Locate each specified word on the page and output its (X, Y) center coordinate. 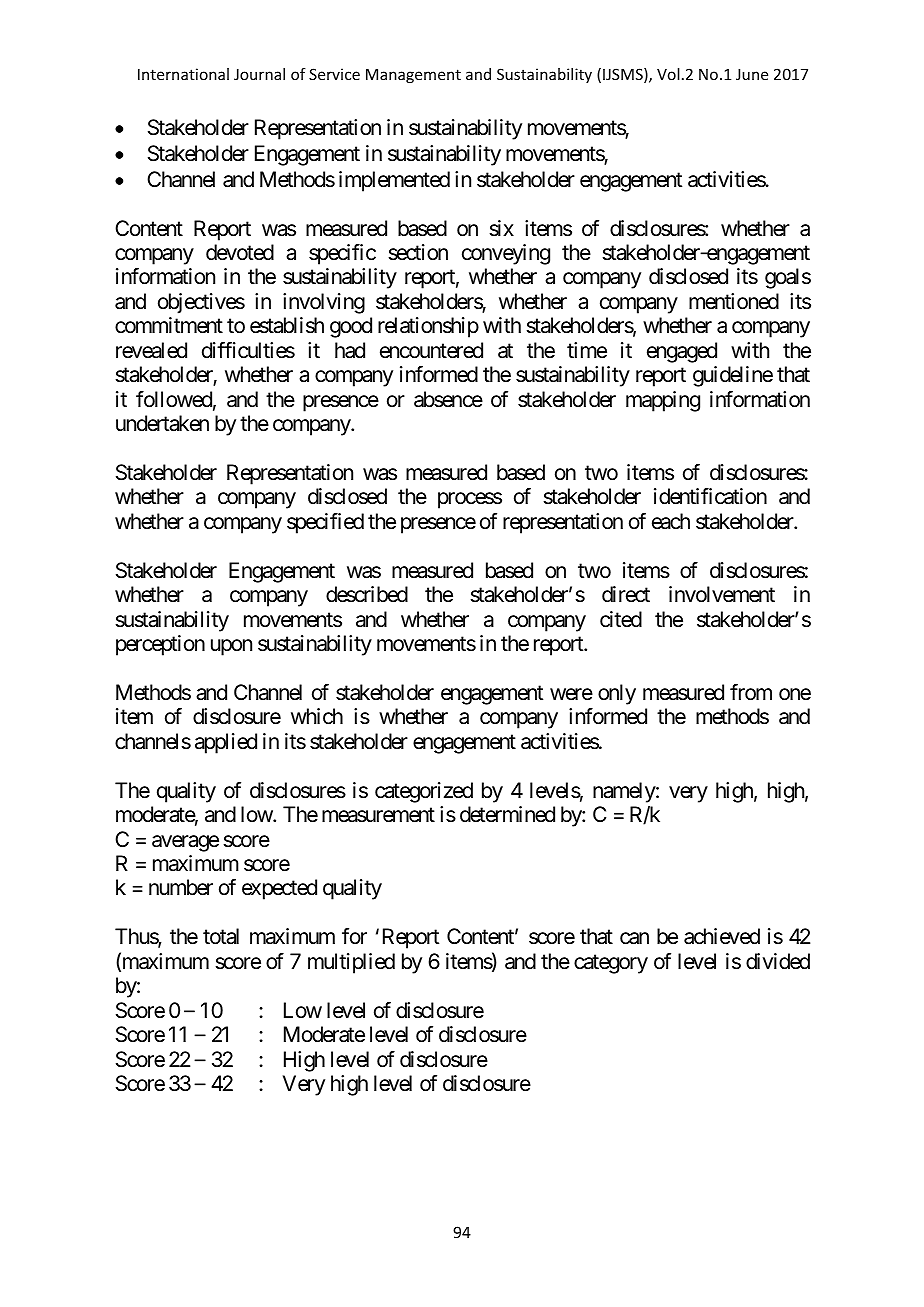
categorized (424, 792)
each (671, 521)
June (752, 74)
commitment (169, 325)
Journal (259, 74)
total (221, 936)
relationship (428, 327)
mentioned (734, 301)
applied (226, 743)
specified (325, 523)
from (751, 692)
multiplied (351, 963)
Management (413, 76)
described (367, 594)
